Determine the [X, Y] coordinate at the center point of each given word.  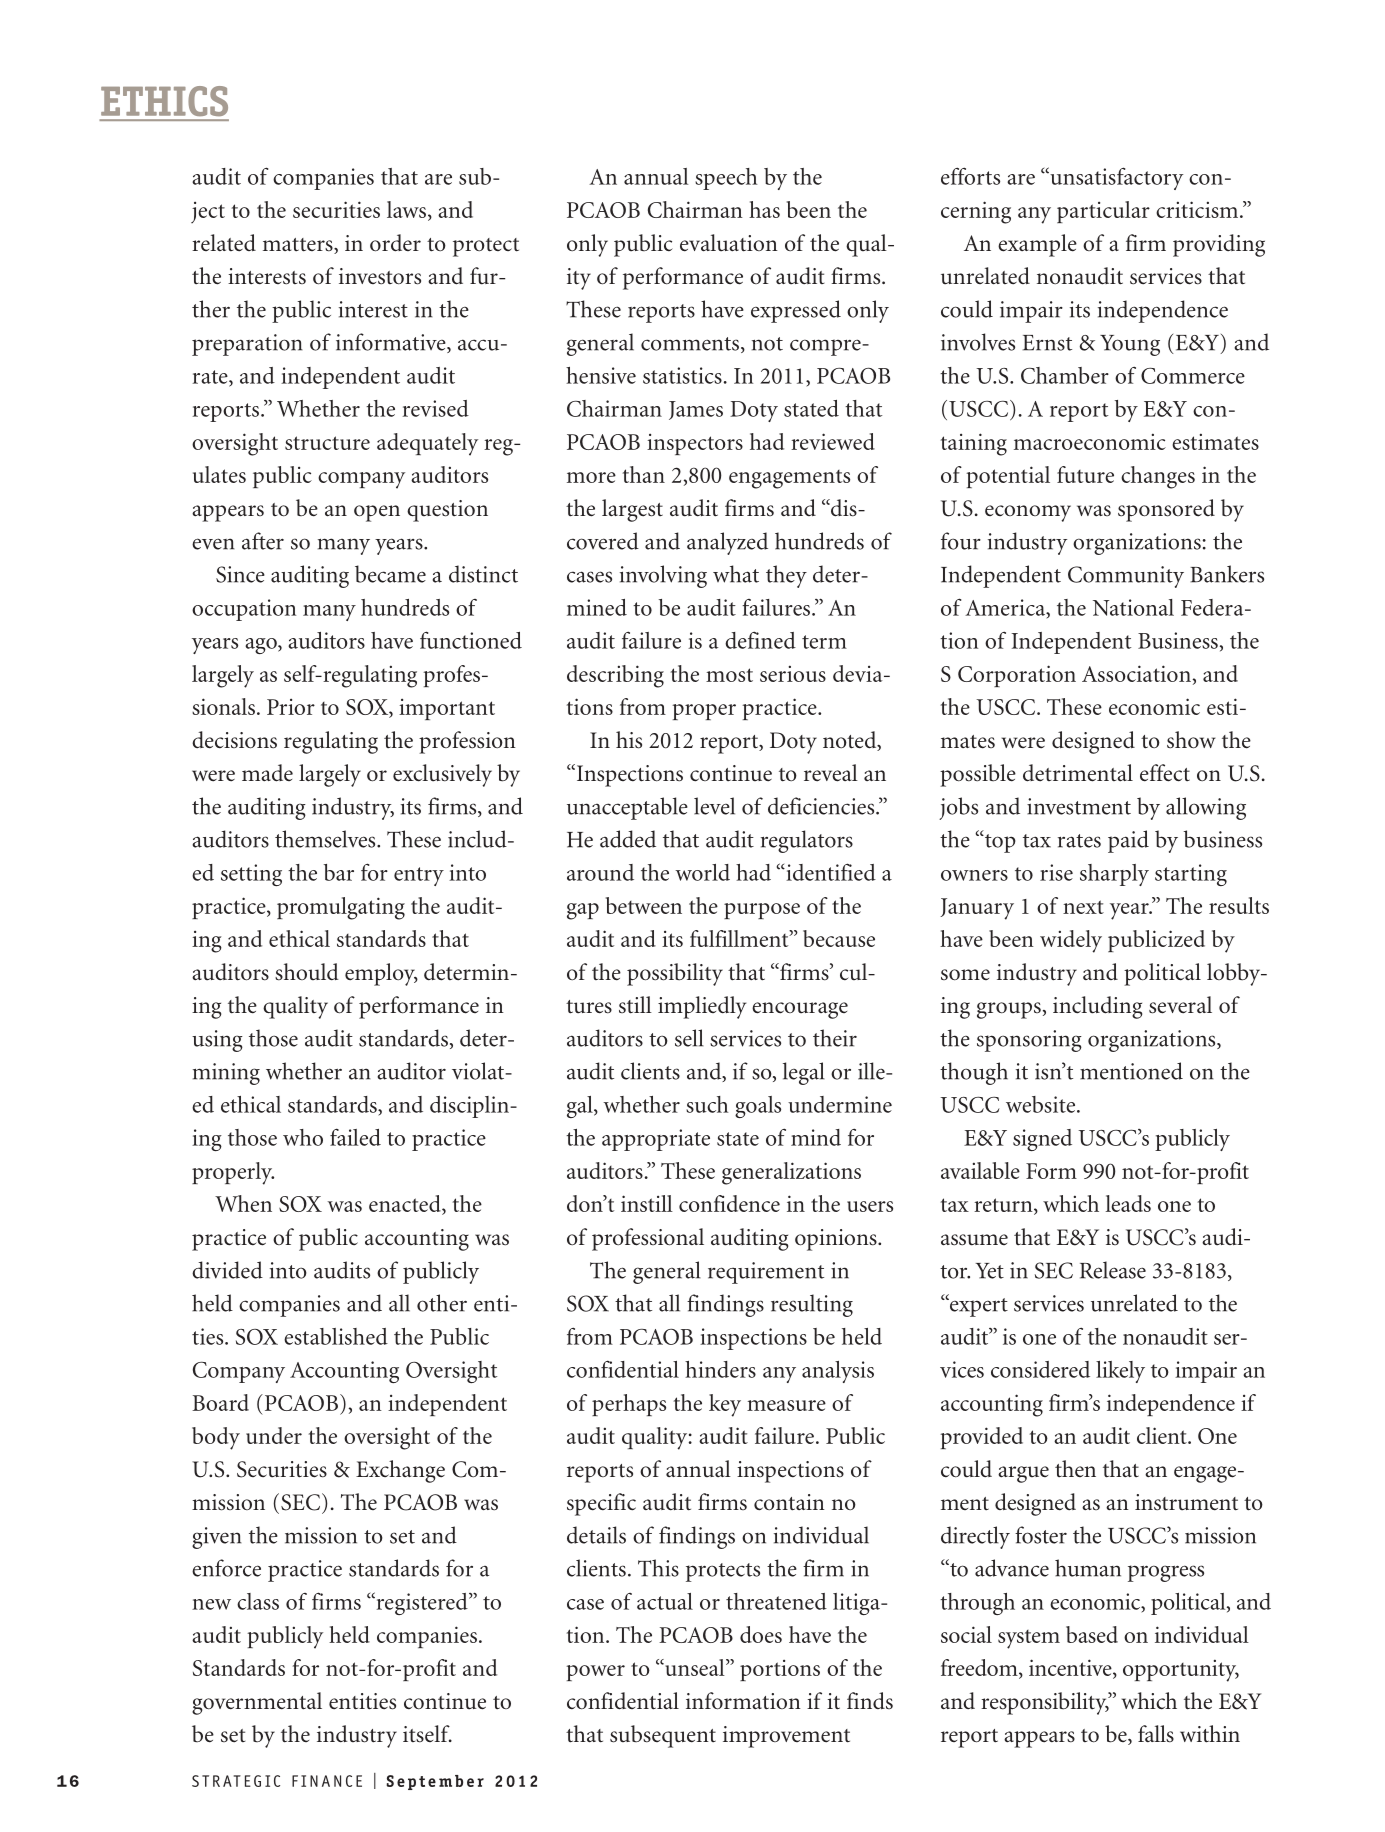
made [267, 773]
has [764, 209]
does [761, 1634]
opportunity [1181, 1670]
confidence [729, 1203]
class [258, 1601]
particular [1103, 212]
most [729, 675]
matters [299, 246]
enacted [406, 1205]
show [1191, 740]
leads [1128, 1203]
